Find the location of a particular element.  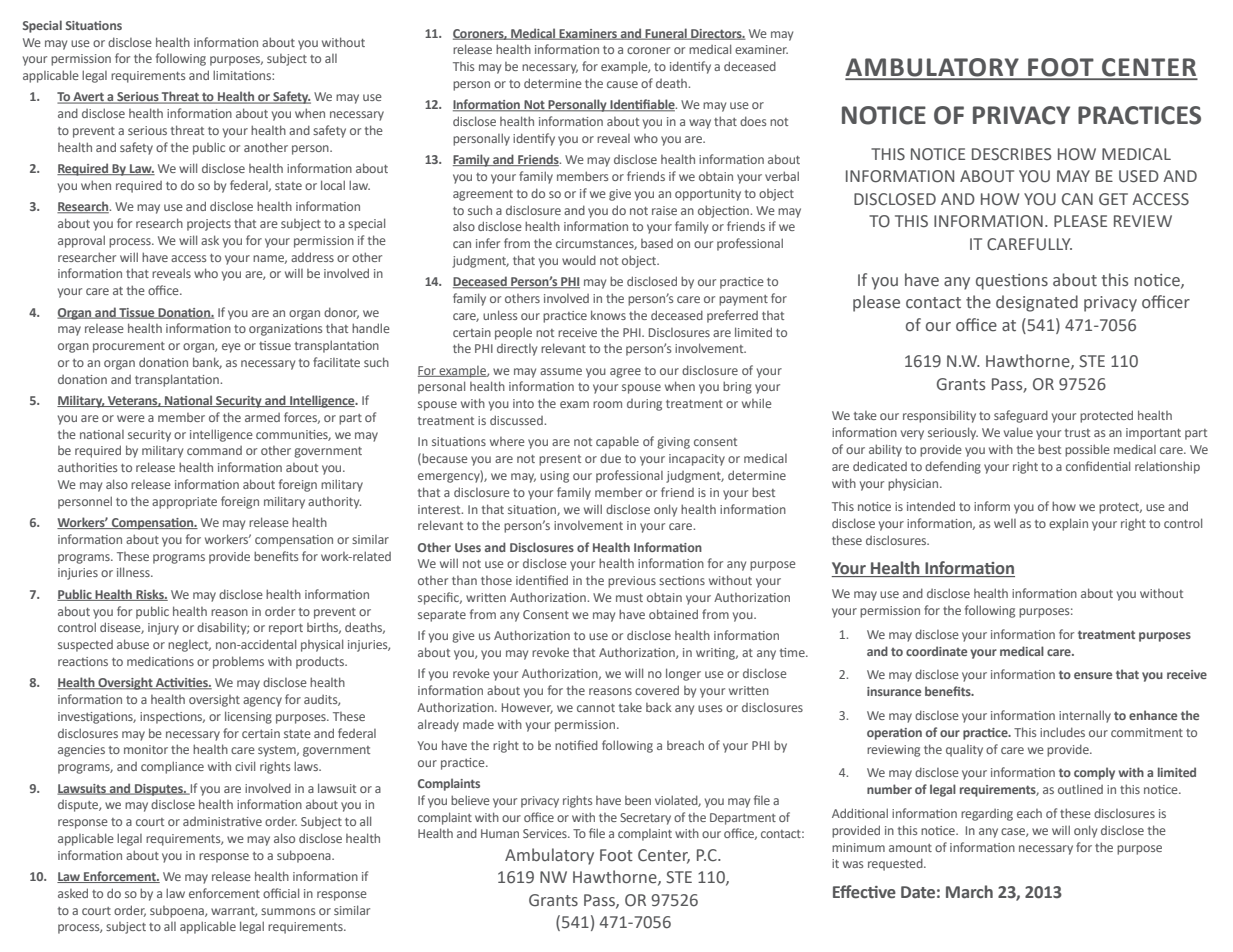

DESCRIBES is located at coordinates (1012, 154).
